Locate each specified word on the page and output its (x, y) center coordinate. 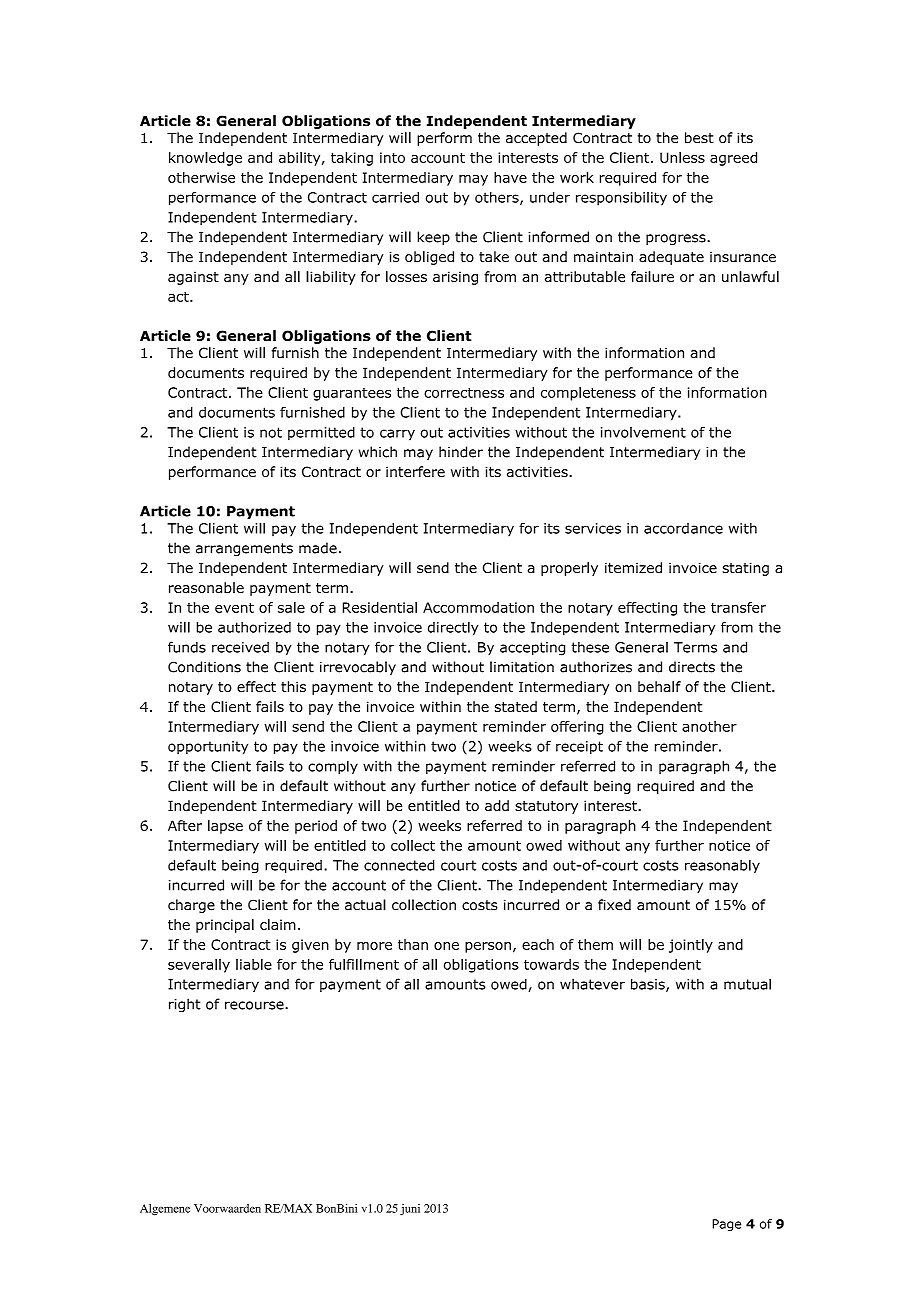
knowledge (205, 159)
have (510, 177)
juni (410, 1210)
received (240, 647)
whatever (592, 984)
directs (692, 667)
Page (726, 1225)
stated (516, 706)
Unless (682, 157)
